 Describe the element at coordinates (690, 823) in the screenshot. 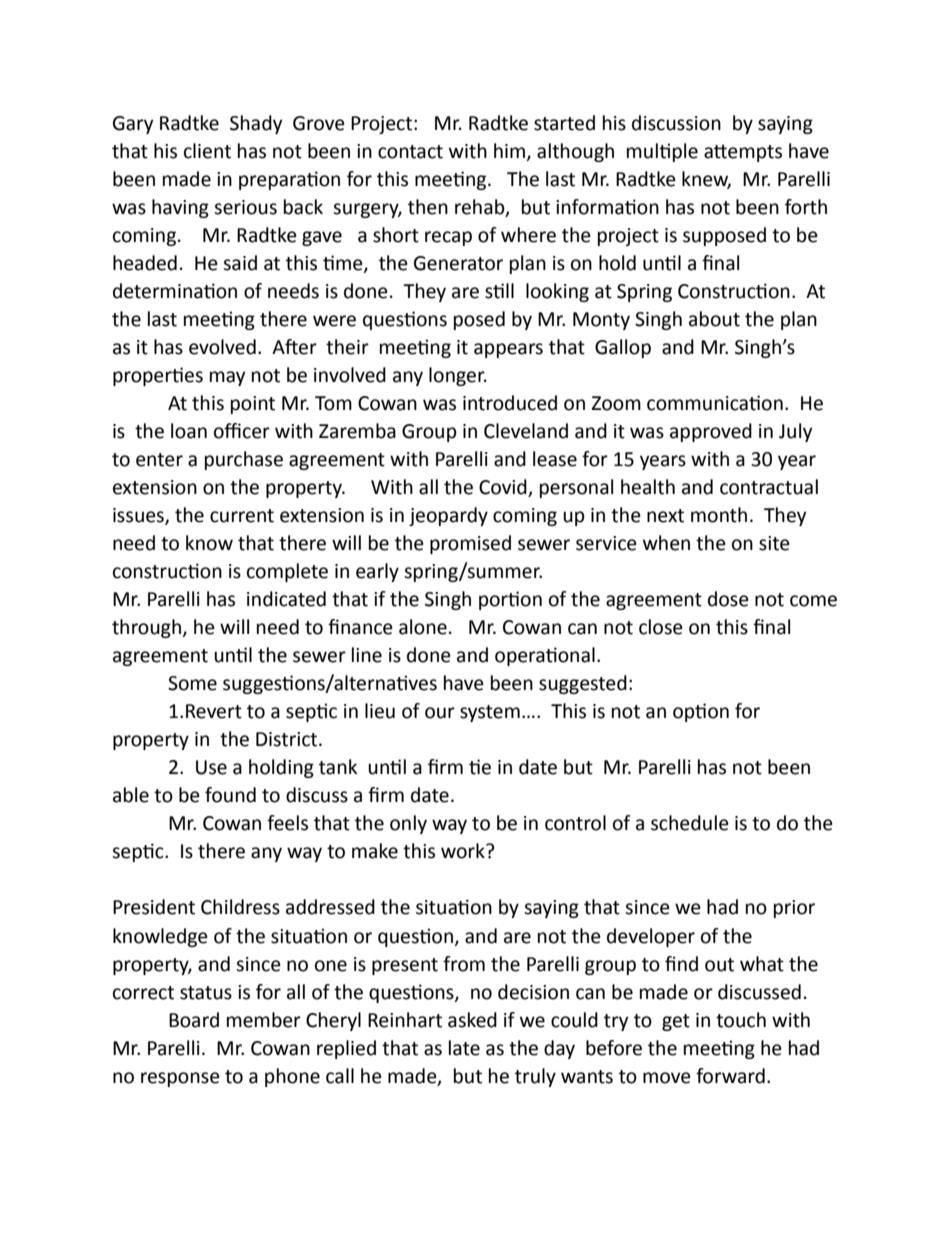

I see `schedule` at that location.
